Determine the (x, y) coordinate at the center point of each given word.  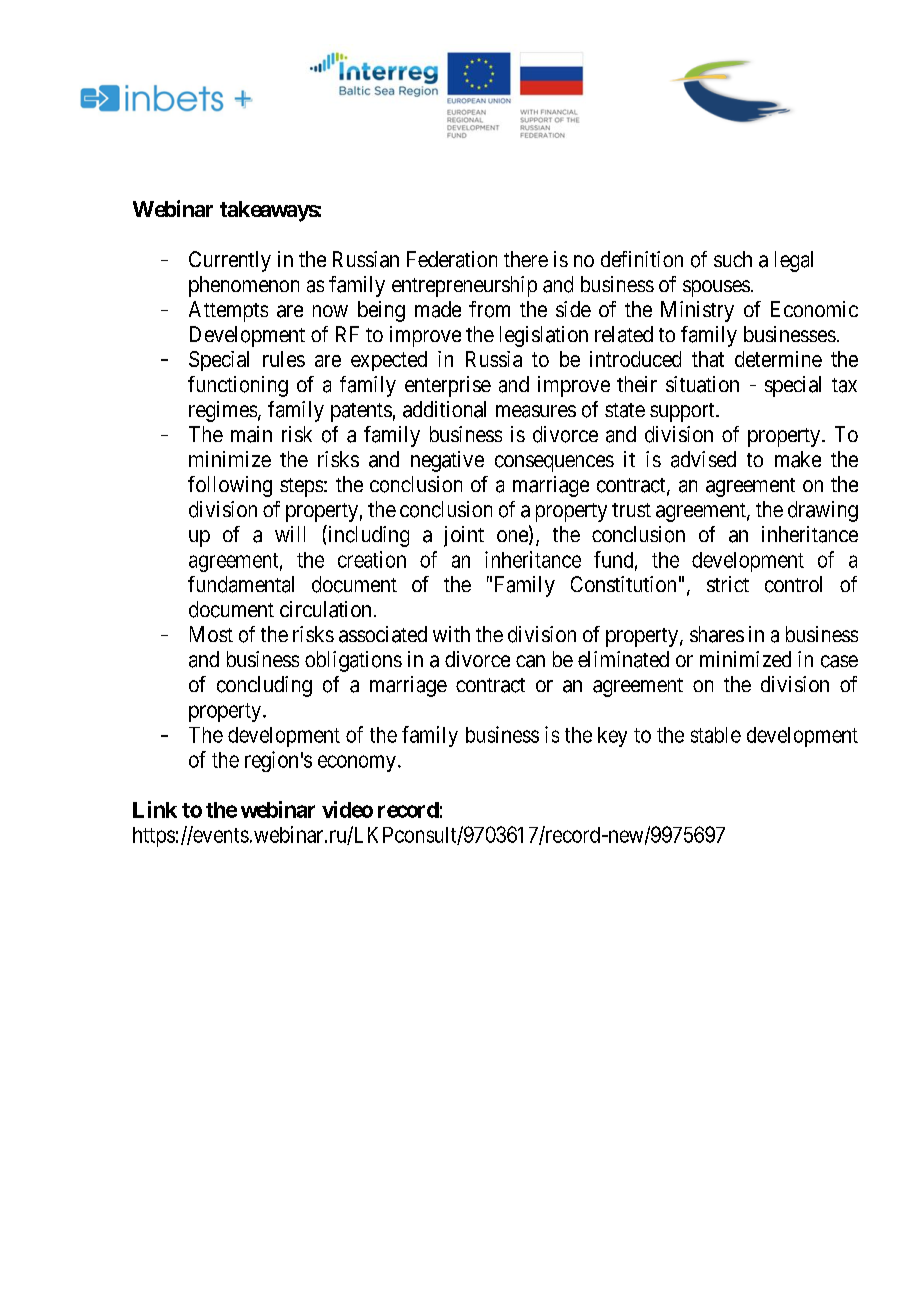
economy (357, 763)
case (839, 661)
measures (536, 411)
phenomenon (244, 286)
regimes (223, 411)
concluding (264, 686)
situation (702, 384)
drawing (823, 511)
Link (155, 809)
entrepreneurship (464, 286)
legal (794, 261)
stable (716, 735)
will (290, 534)
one (513, 537)
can (530, 661)
